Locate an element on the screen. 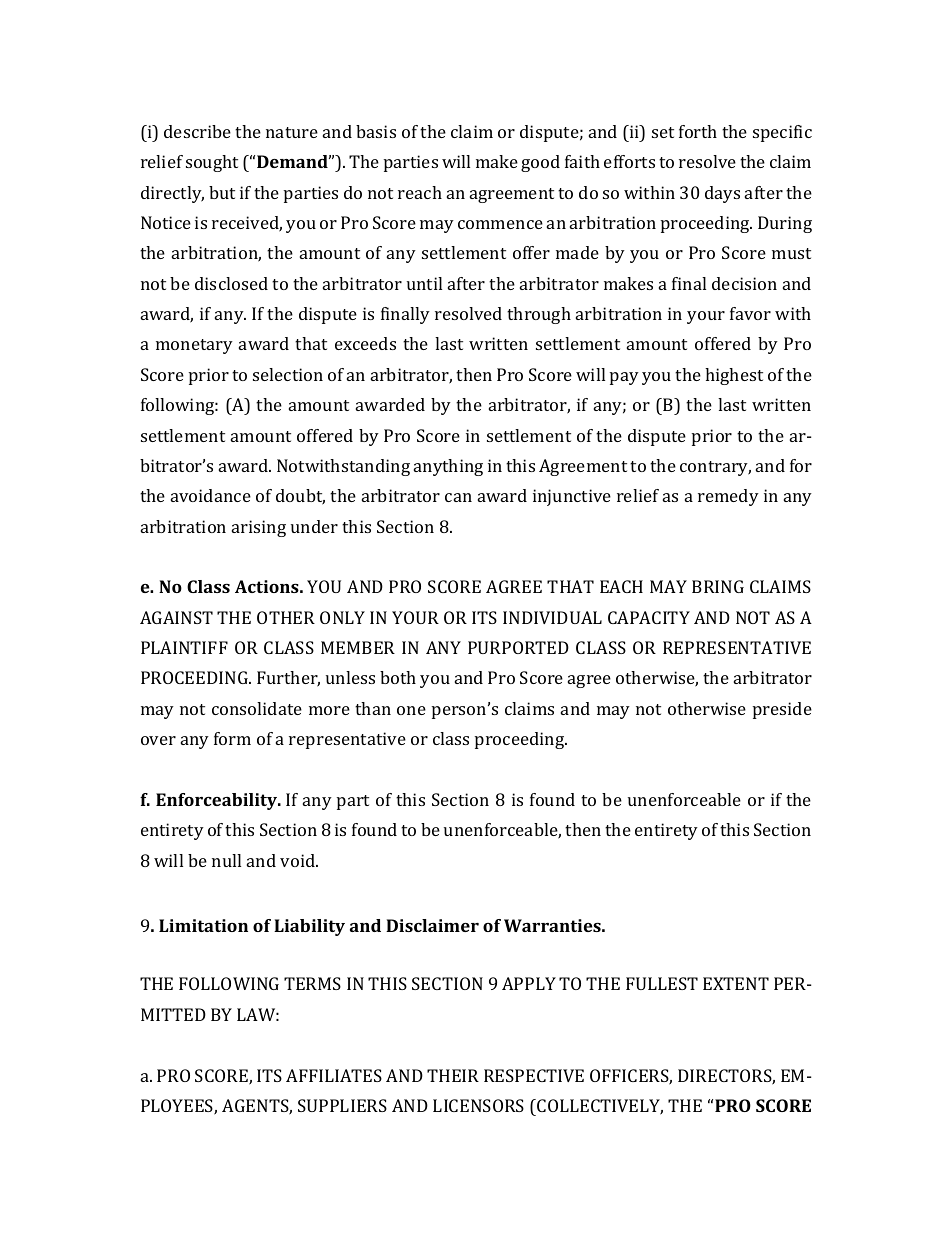 The width and height of the screenshot is (952, 1233). arising is located at coordinates (259, 528).
